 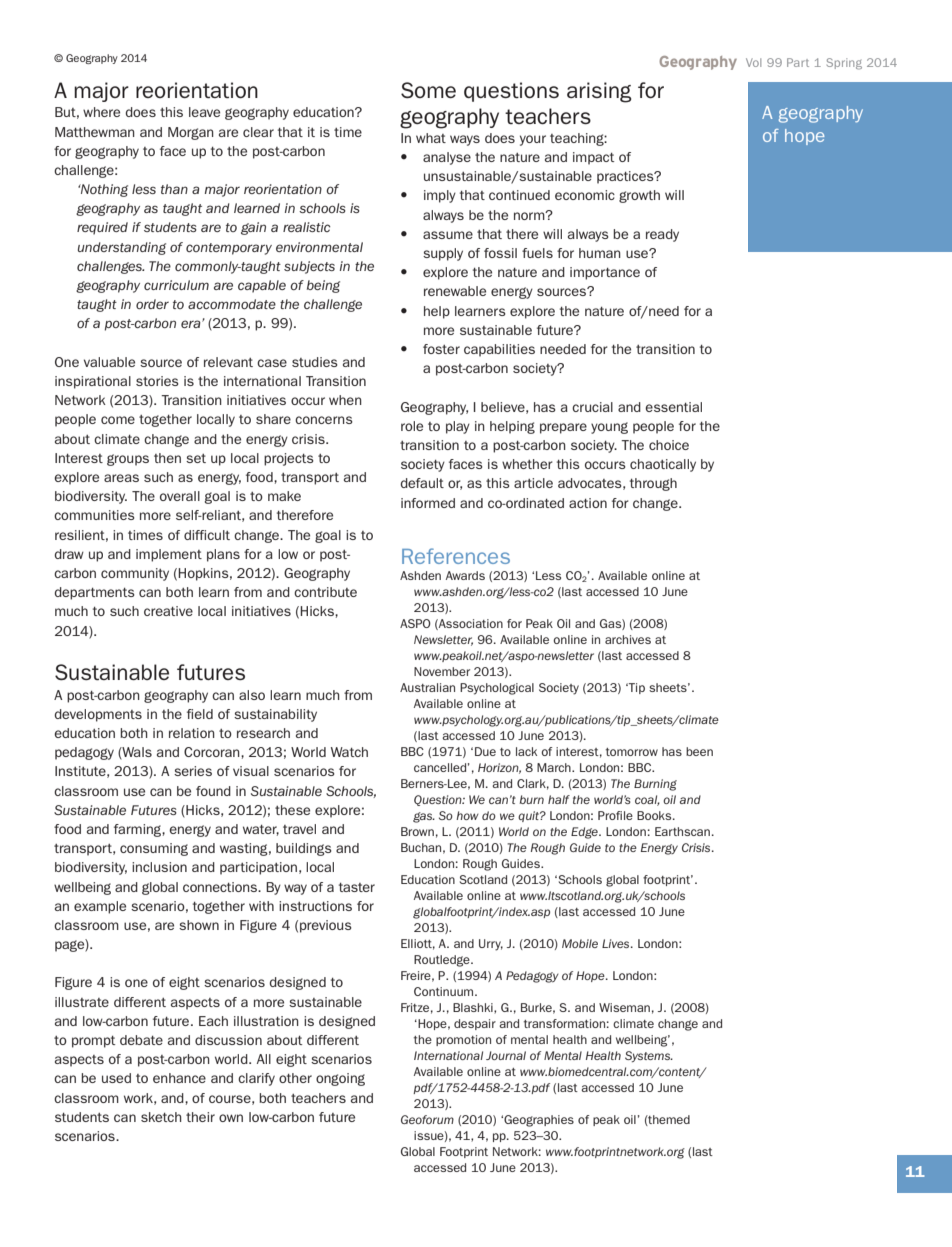 What do you see at coordinates (673, 407) in the screenshot?
I see `essential` at bounding box center [673, 407].
